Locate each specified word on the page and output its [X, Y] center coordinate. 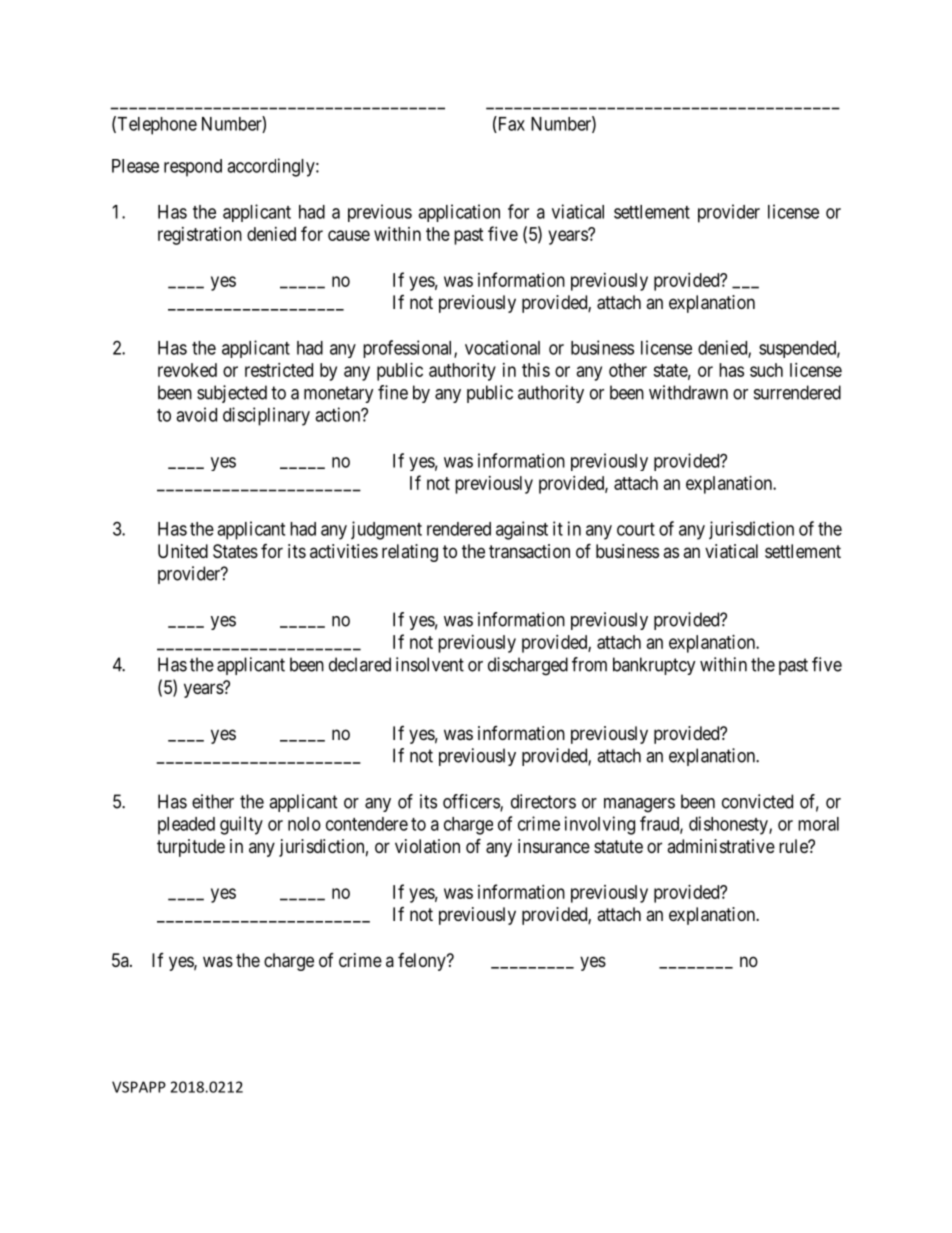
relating [410, 553]
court [636, 529]
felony [423, 962]
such [766, 370]
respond [193, 168]
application [459, 213]
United [183, 551]
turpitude [191, 848]
